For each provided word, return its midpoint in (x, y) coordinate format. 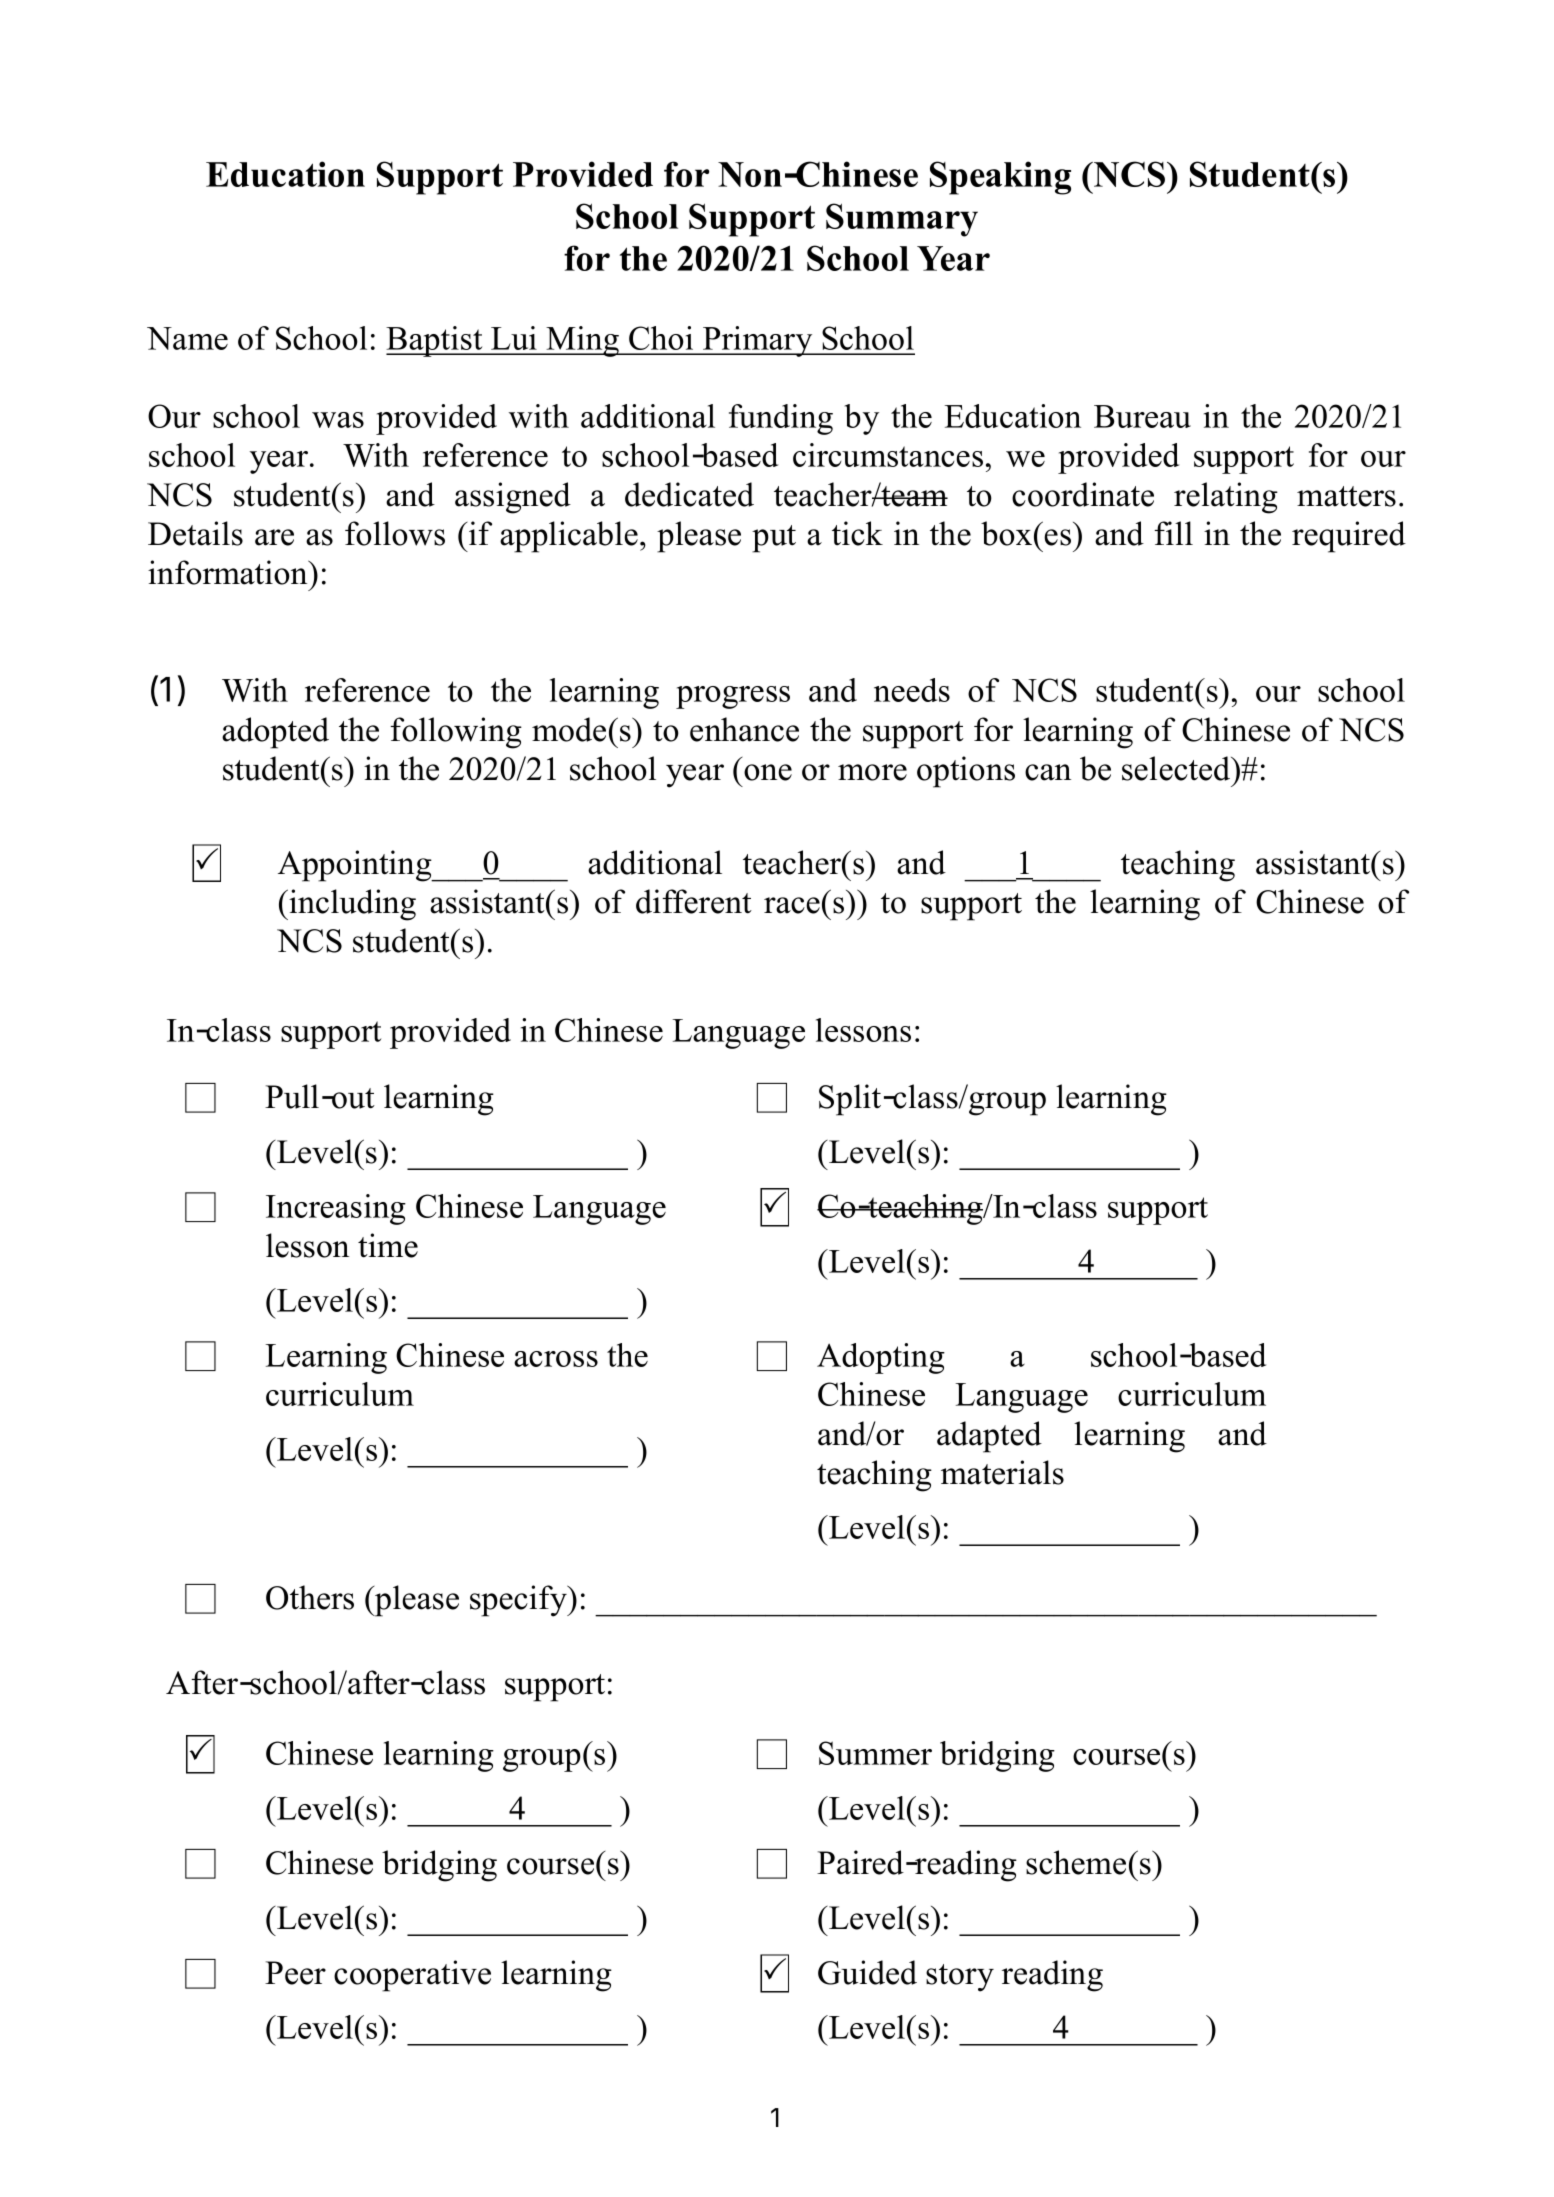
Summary (902, 220)
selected (1177, 768)
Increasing (336, 1209)
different (694, 901)
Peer (295, 1973)
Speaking (1000, 178)
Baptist (435, 341)
